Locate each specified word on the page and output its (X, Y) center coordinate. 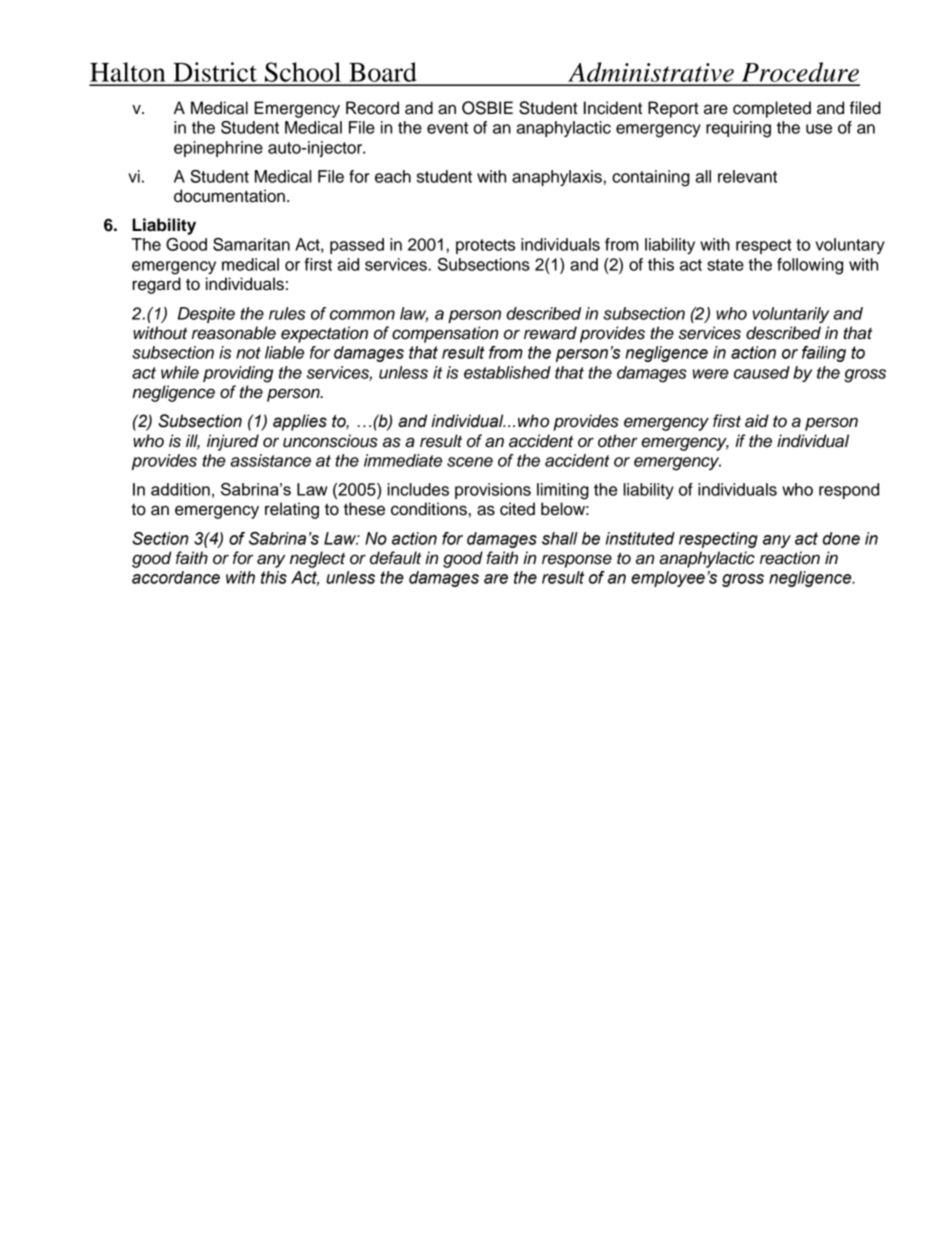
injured (233, 442)
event (447, 128)
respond (849, 491)
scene (470, 462)
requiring (738, 129)
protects (485, 246)
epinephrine (218, 149)
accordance (176, 577)
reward (550, 333)
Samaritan (251, 244)
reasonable (234, 333)
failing (824, 354)
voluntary (850, 246)
